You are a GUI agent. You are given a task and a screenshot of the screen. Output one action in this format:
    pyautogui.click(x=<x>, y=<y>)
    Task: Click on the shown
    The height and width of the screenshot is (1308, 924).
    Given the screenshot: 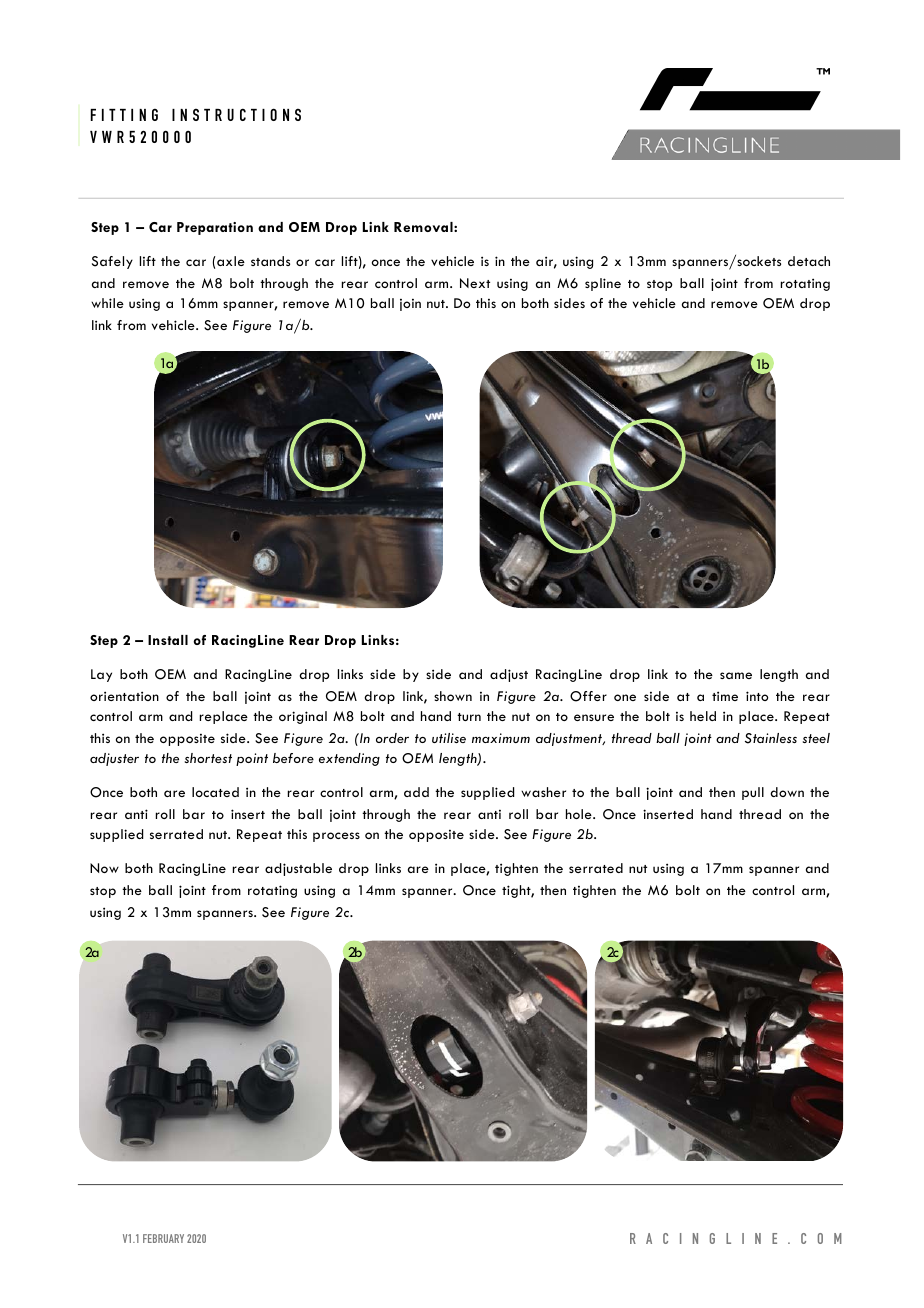 What is the action you would take?
    pyautogui.click(x=453, y=696)
